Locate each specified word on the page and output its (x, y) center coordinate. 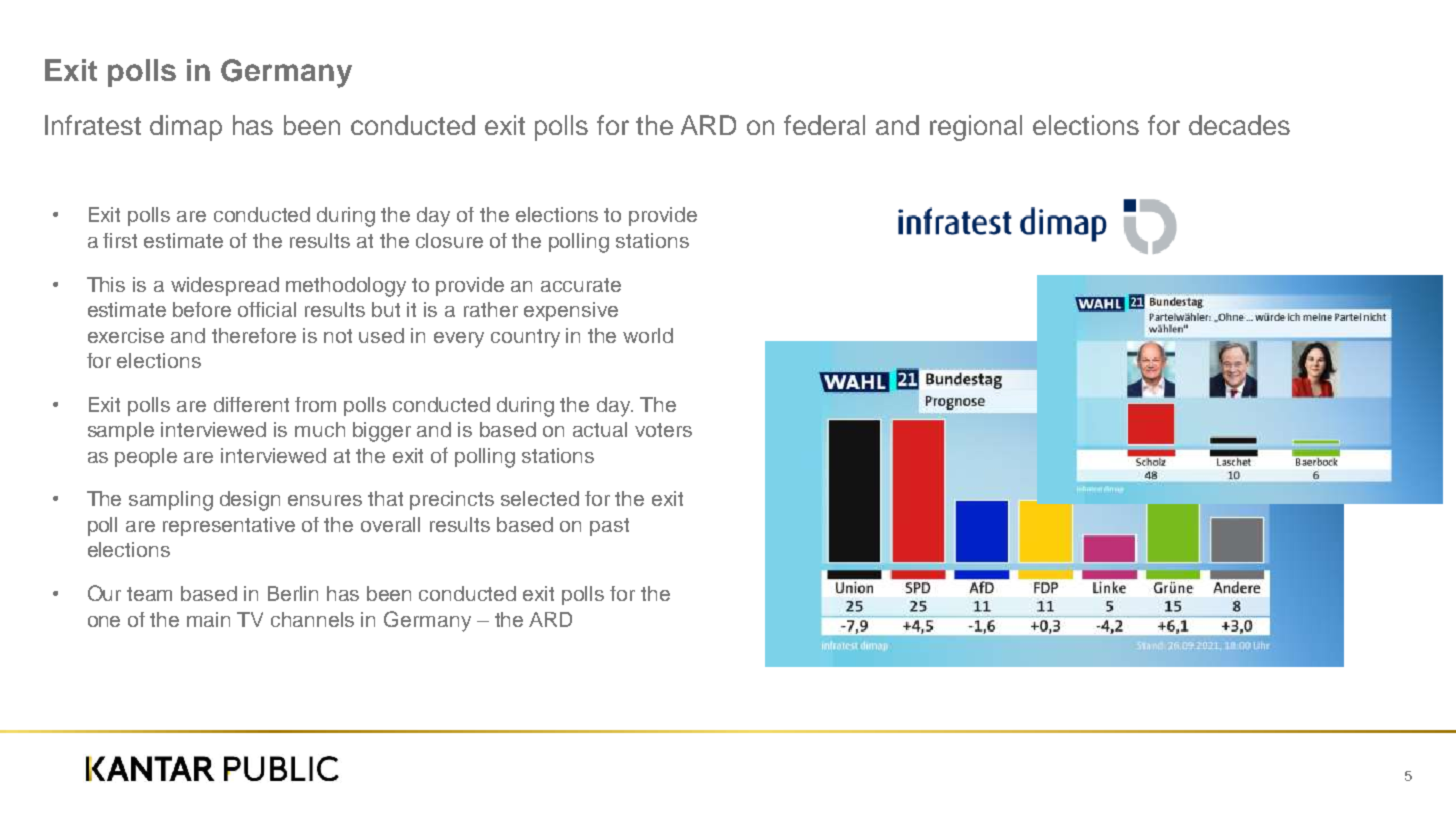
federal (824, 125)
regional (976, 128)
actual (600, 429)
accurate (581, 285)
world (648, 335)
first (120, 240)
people (146, 457)
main (208, 619)
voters (663, 430)
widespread (225, 286)
